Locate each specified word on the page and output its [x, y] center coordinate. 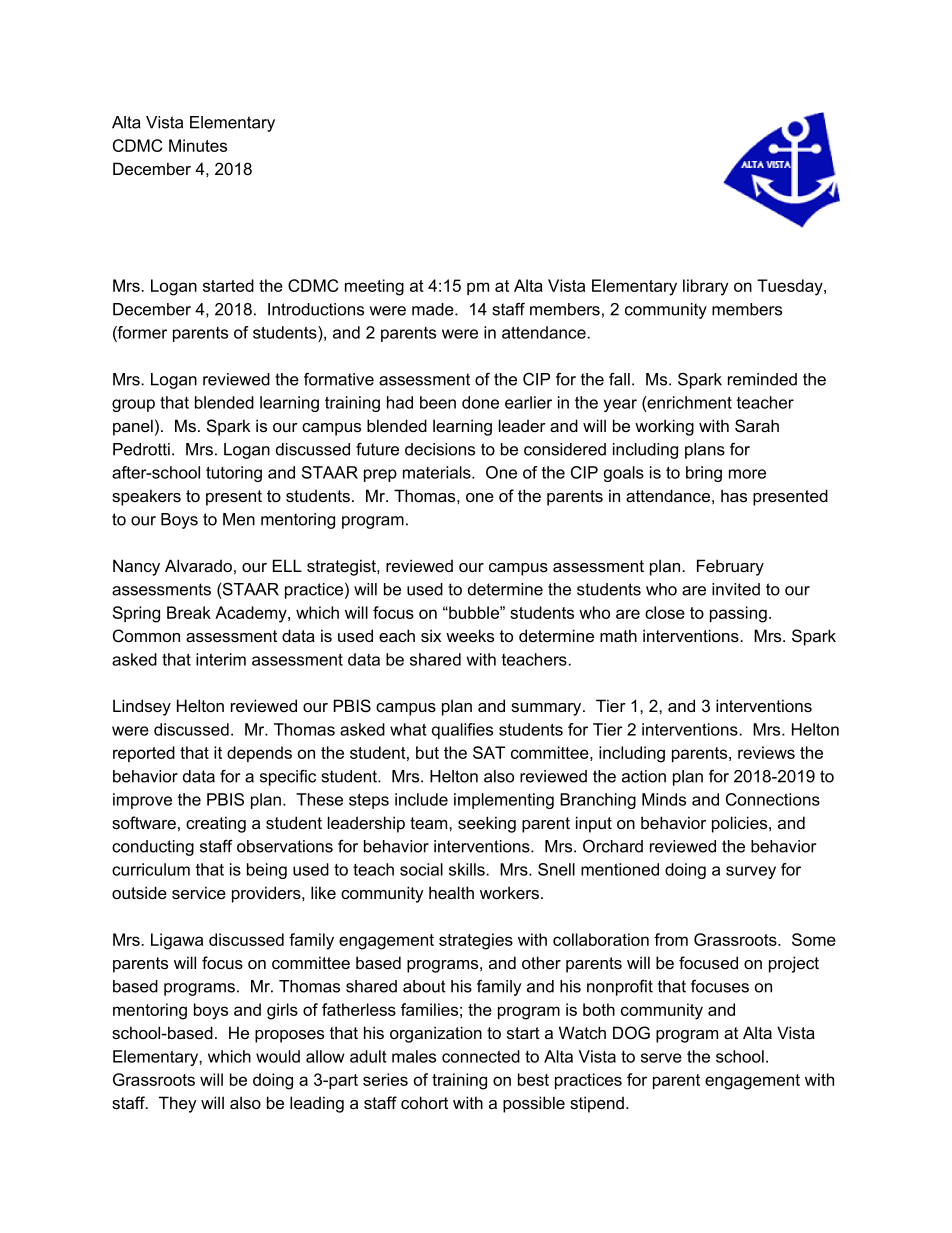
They [178, 1104]
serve [661, 1058]
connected [481, 1056]
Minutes [198, 145]
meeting [374, 287]
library [705, 287]
